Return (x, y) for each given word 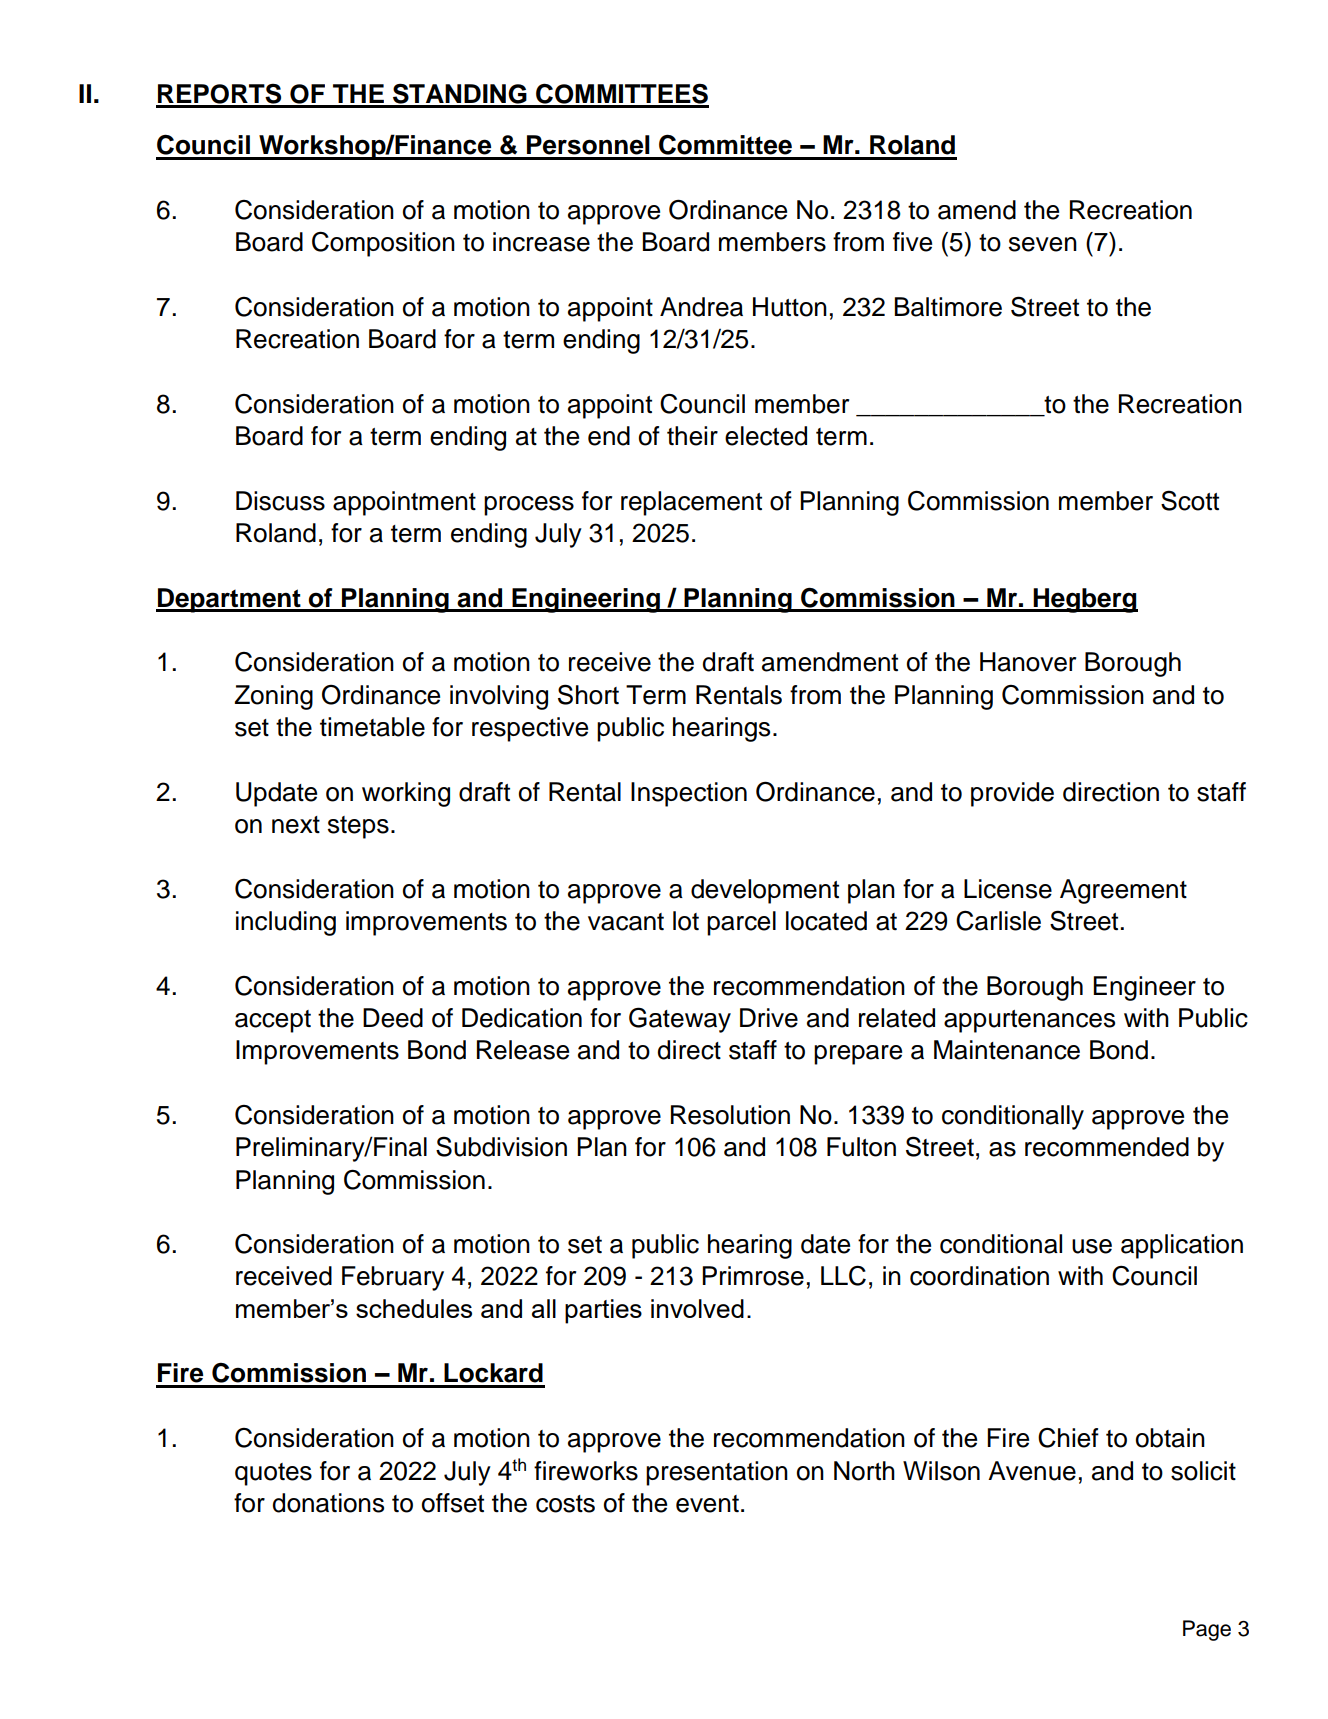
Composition (383, 244)
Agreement (1123, 891)
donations (328, 1503)
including (286, 923)
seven (1043, 244)
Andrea (701, 307)
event (707, 1504)
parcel (741, 923)
